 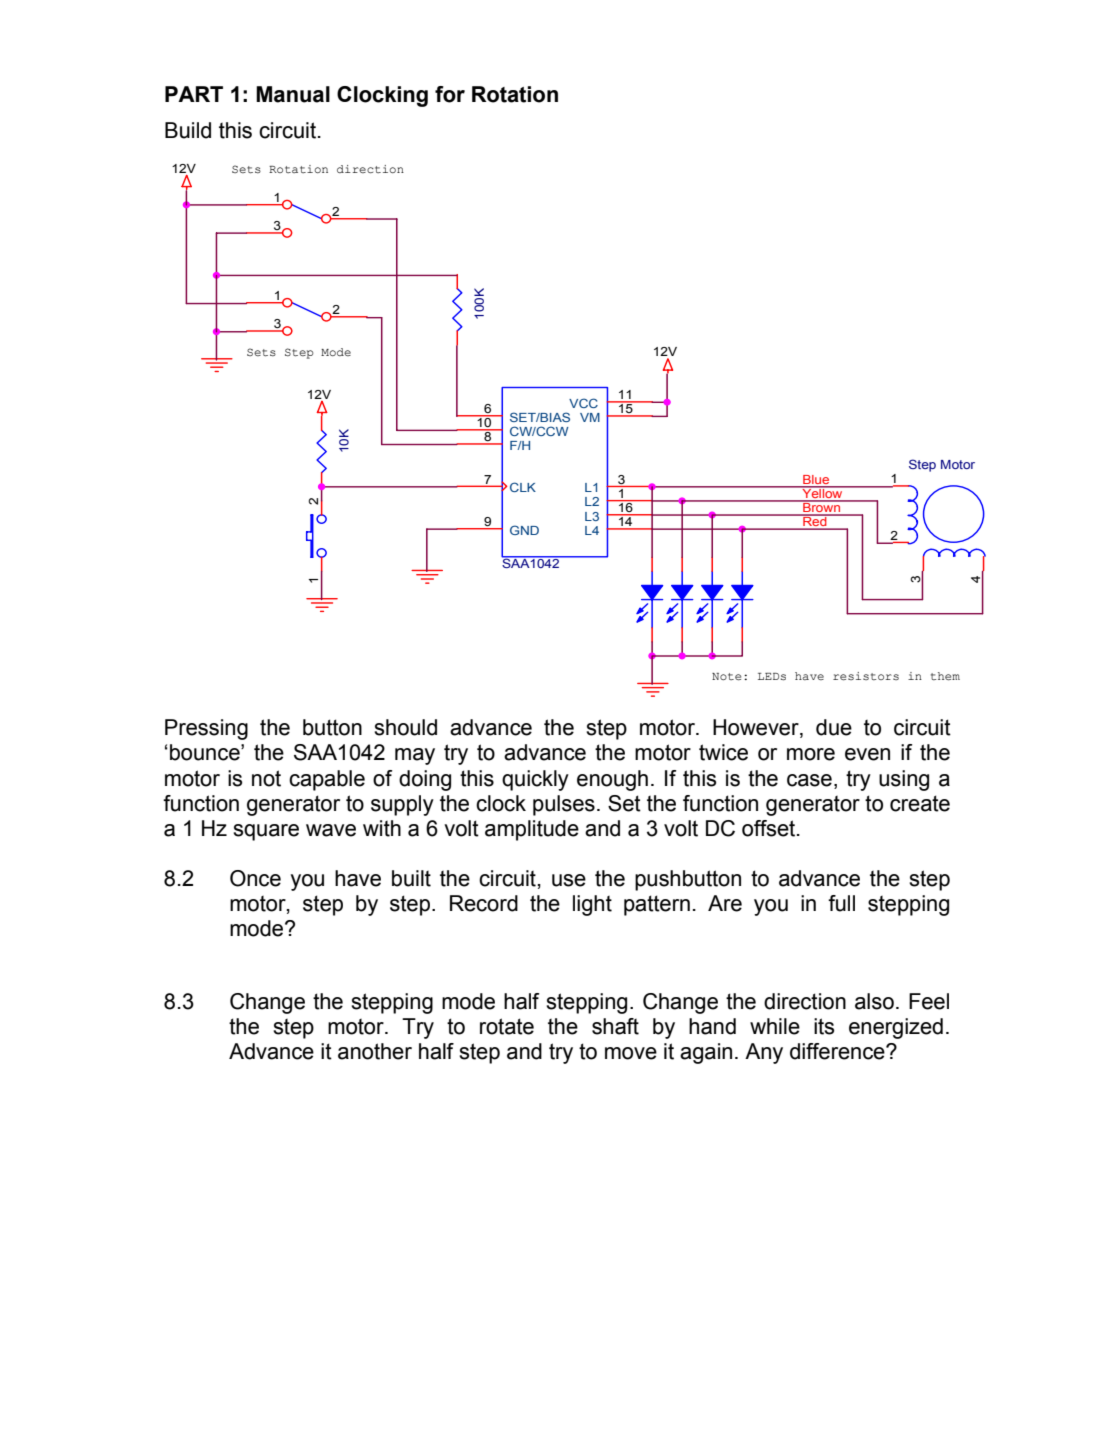 What do you see at coordinates (726, 677) in the page?
I see `Note` at bounding box center [726, 677].
